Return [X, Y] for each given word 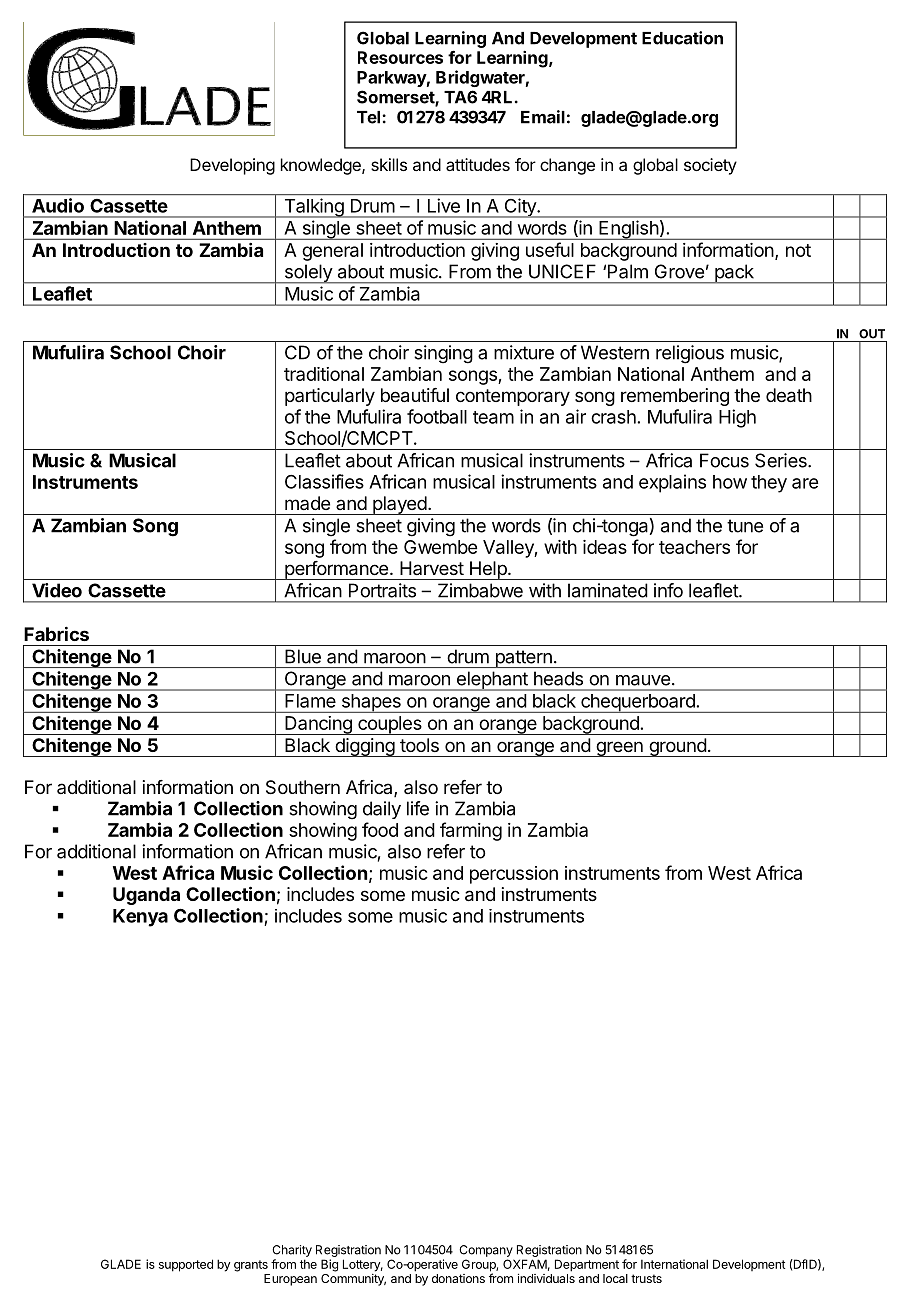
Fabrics [56, 633]
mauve [643, 680]
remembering [675, 397]
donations [458, 1278]
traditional [324, 374]
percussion [514, 875]
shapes [371, 703]
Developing [232, 166]
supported [186, 1265]
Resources [400, 57]
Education [682, 38]
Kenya [140, 918]
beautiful [415, 395]
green [619, 749]
